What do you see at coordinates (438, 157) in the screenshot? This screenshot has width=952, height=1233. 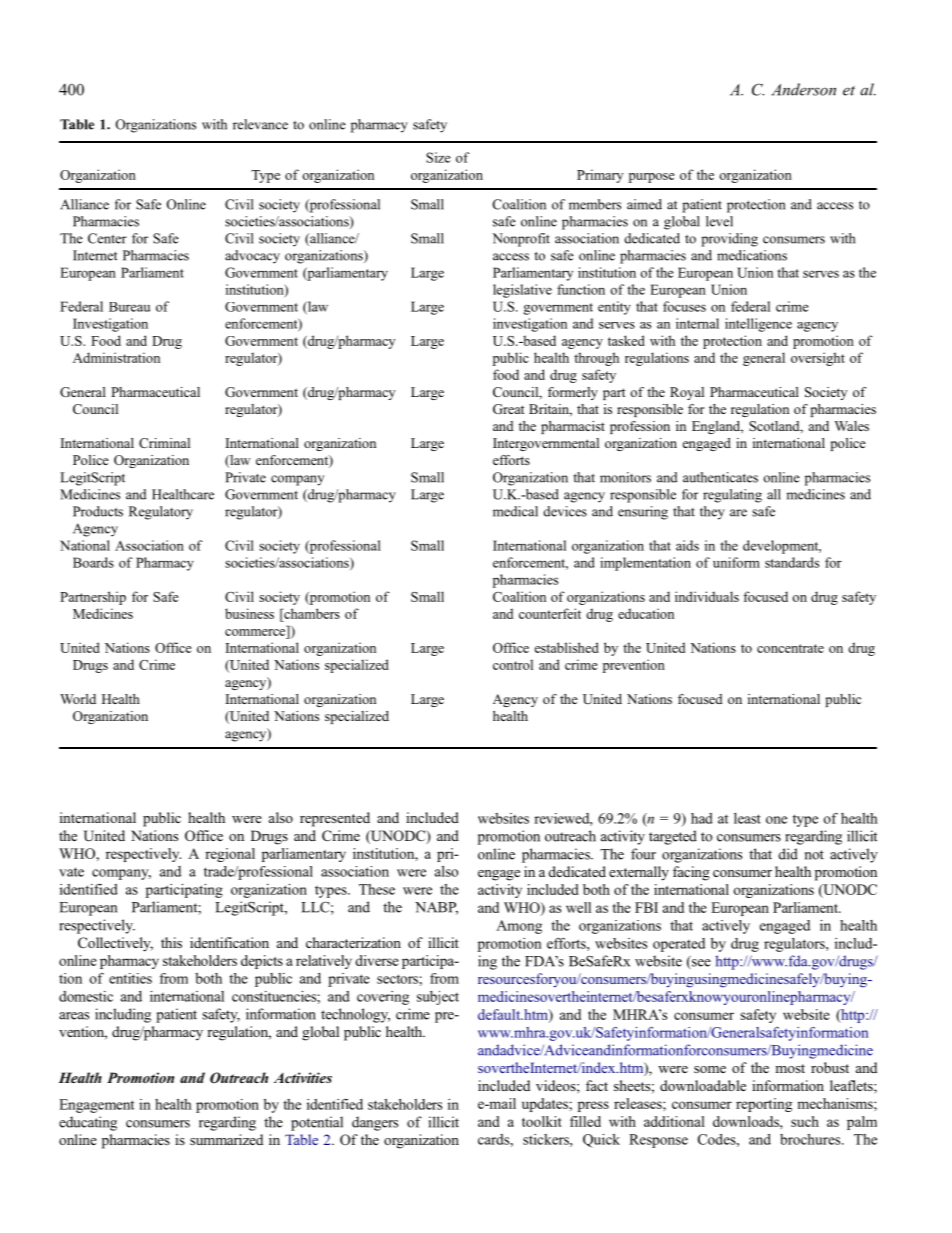 I see `Size` at bounding box center [438, 157].
